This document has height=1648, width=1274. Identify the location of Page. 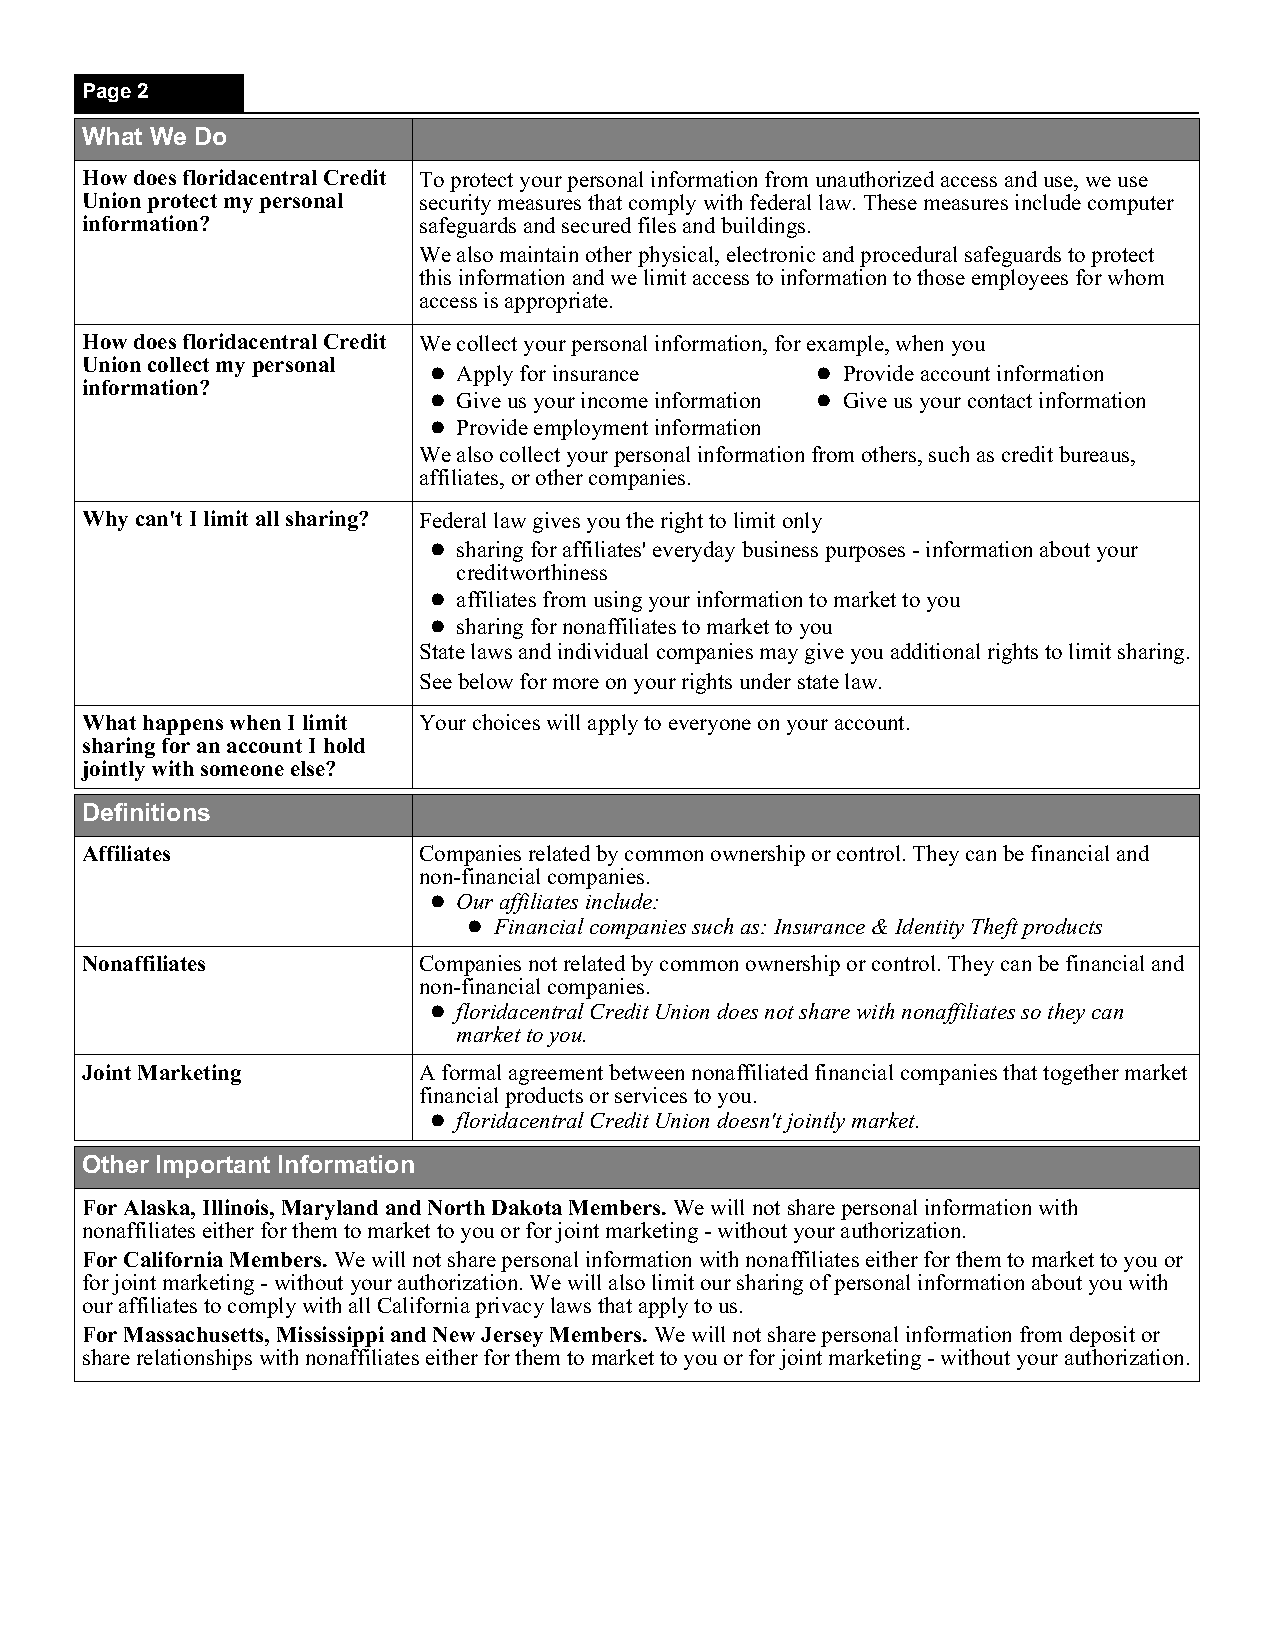
(107, 92).
